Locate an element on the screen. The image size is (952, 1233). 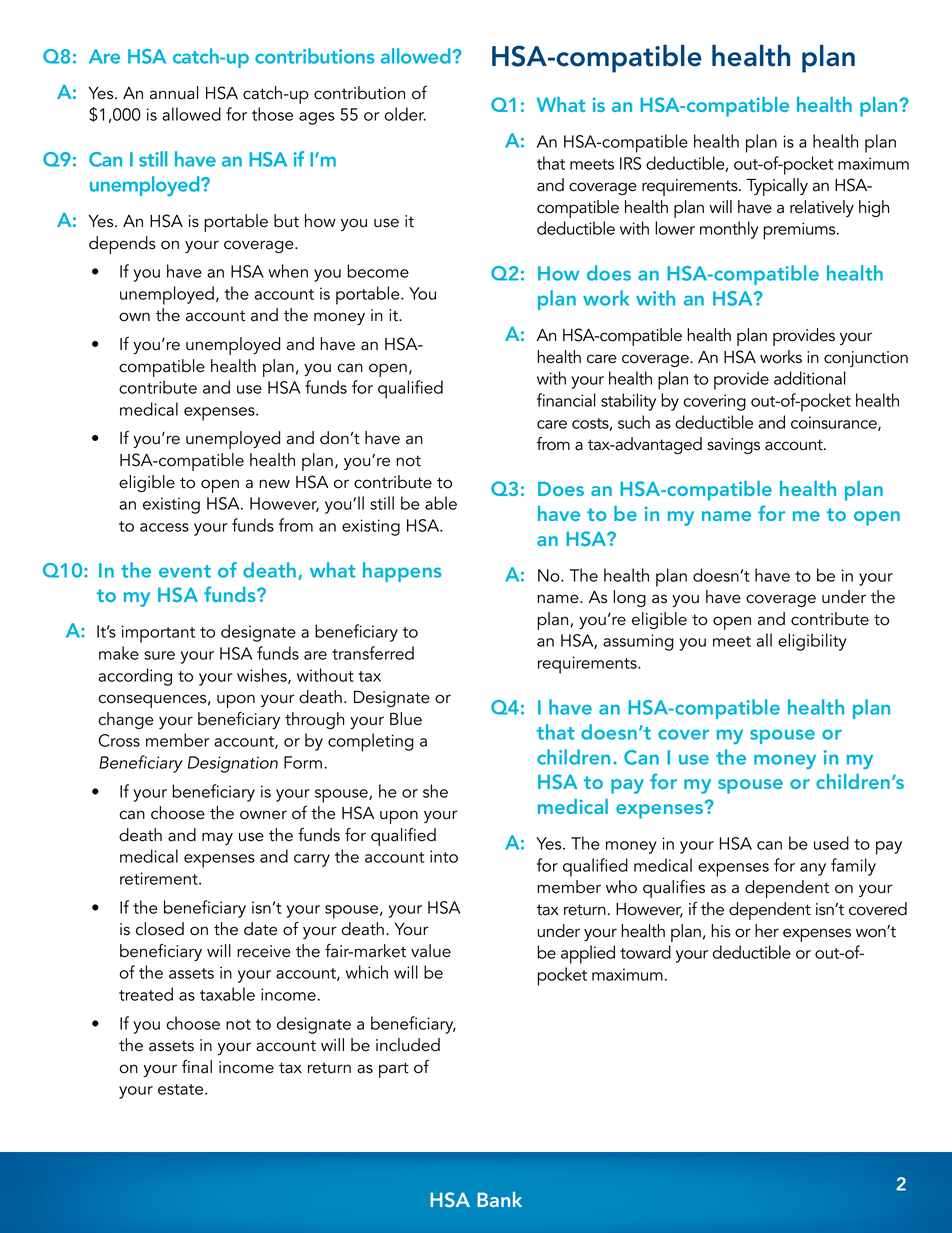
sure is located at coordinates (159, 655).
